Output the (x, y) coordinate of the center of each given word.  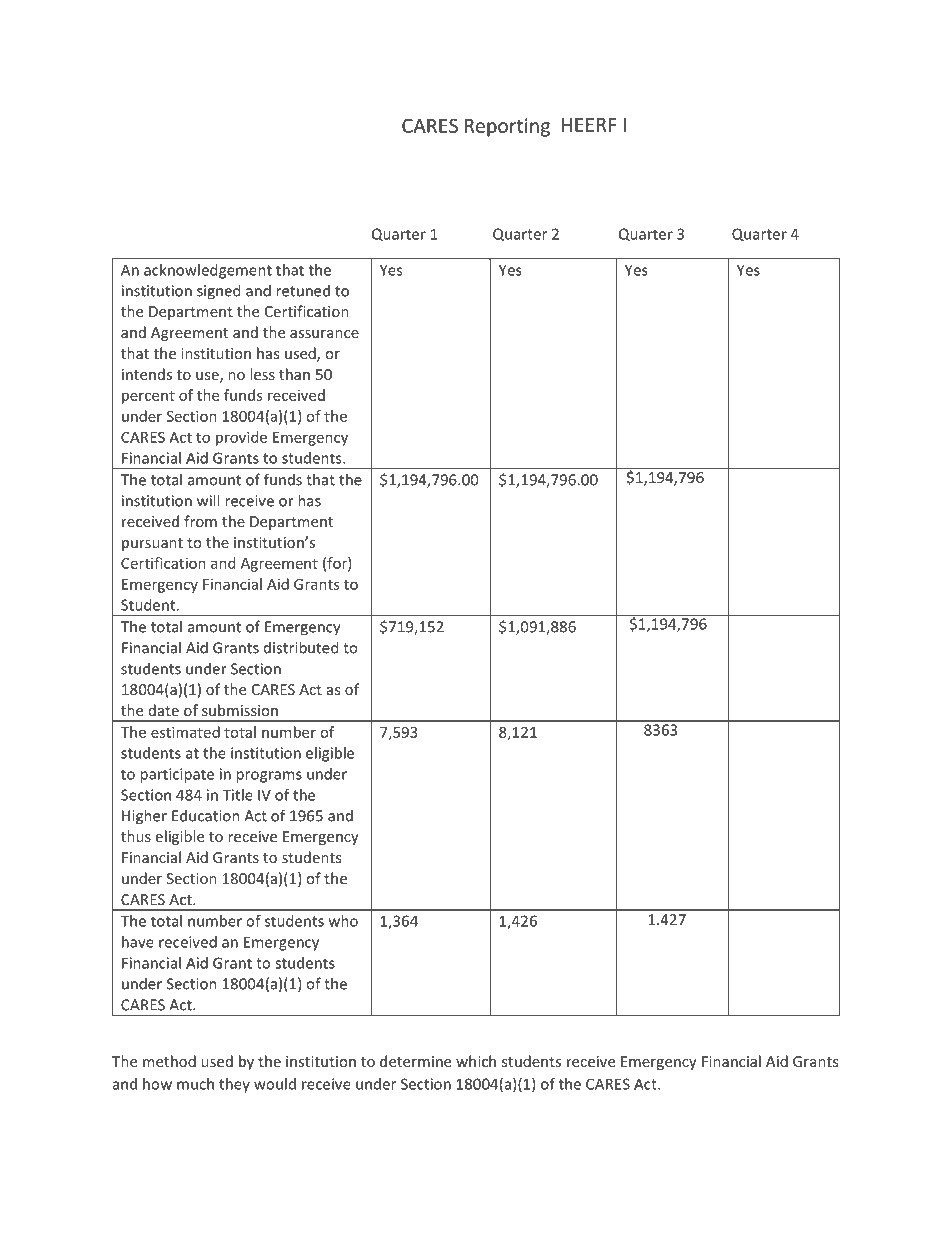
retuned (303, 290)
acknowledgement (208, 271)
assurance (324, 334)
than (294, 374)
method (169, 1061)
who (343, 921)
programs (269, 777)
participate (177, 775)
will (208, 500)
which (476, 1061)
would (275, 1084)
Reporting (507, 127)
